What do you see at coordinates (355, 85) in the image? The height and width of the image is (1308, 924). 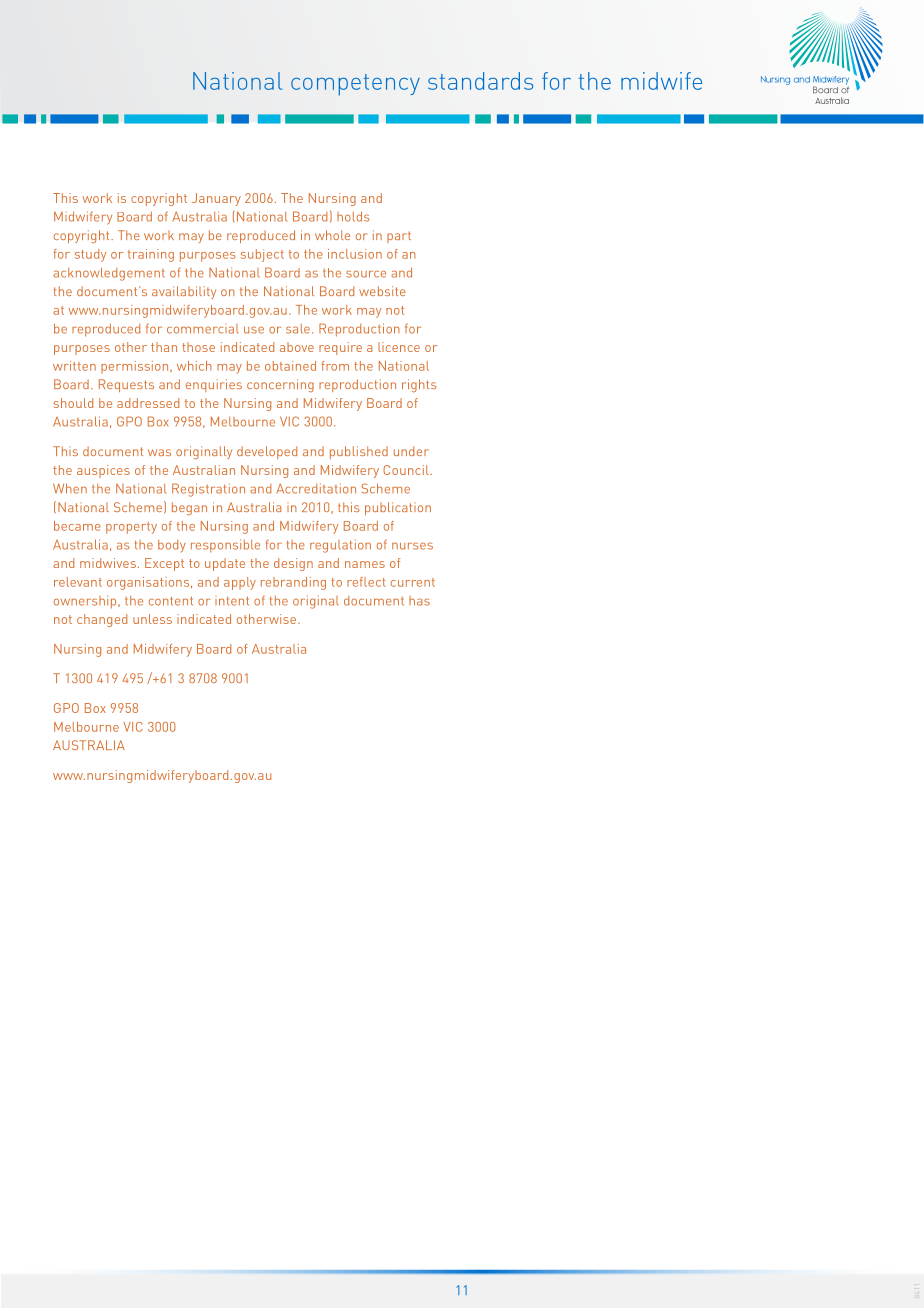 I see `competency` at bounding box center [355, 85].
